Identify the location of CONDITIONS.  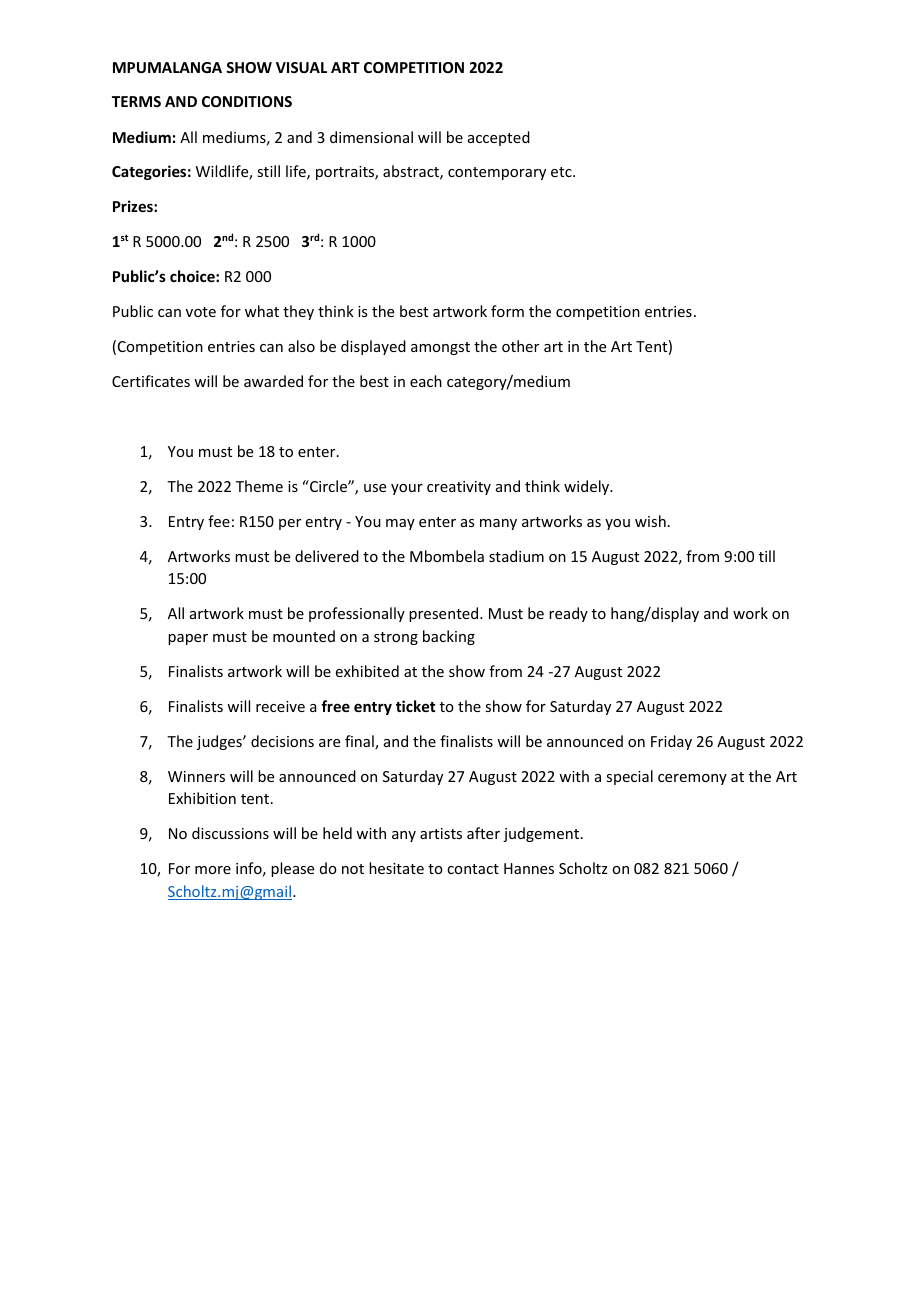
(247, 101).
